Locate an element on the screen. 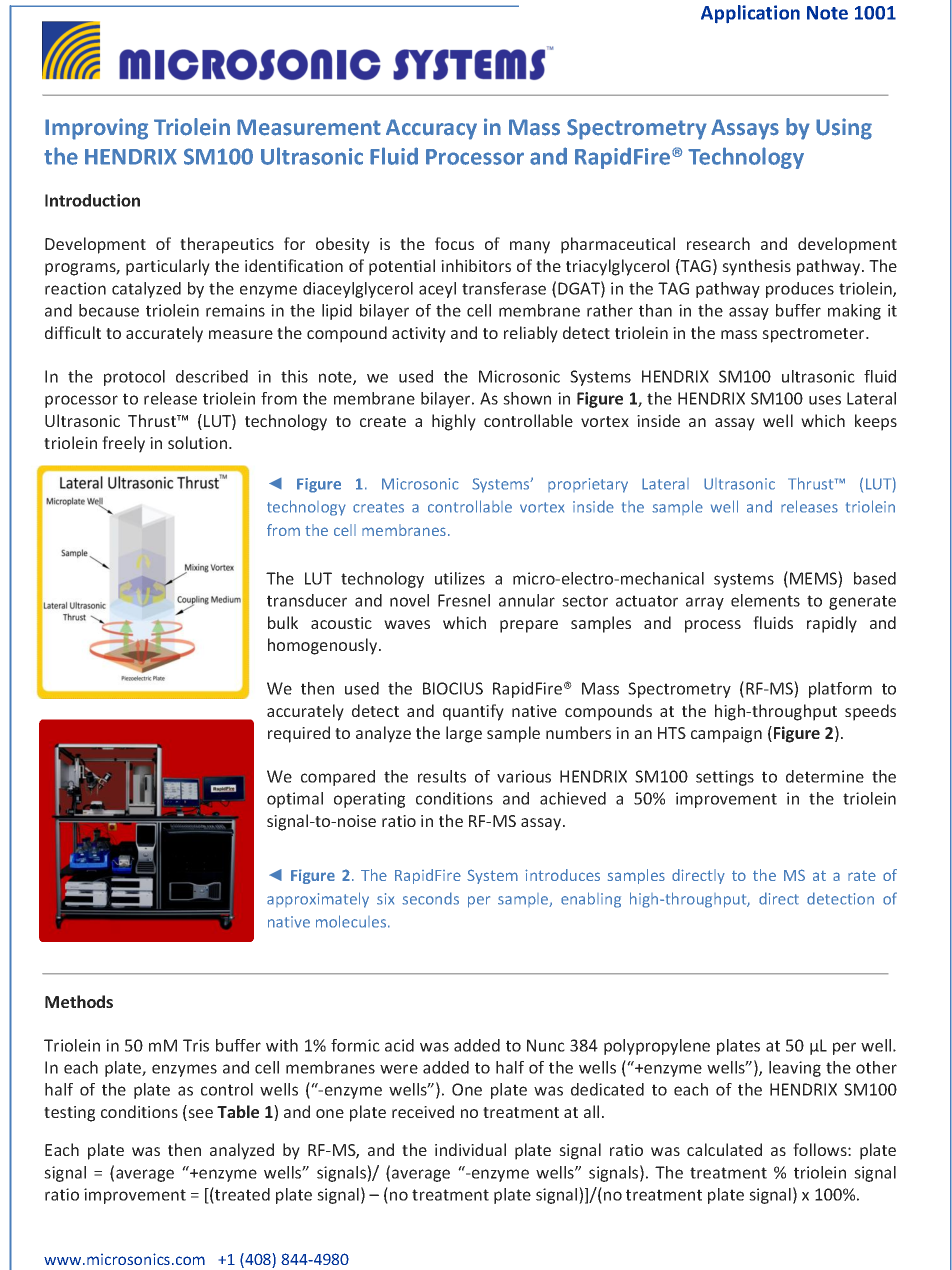  shown is located at coordinates (527, 398).
